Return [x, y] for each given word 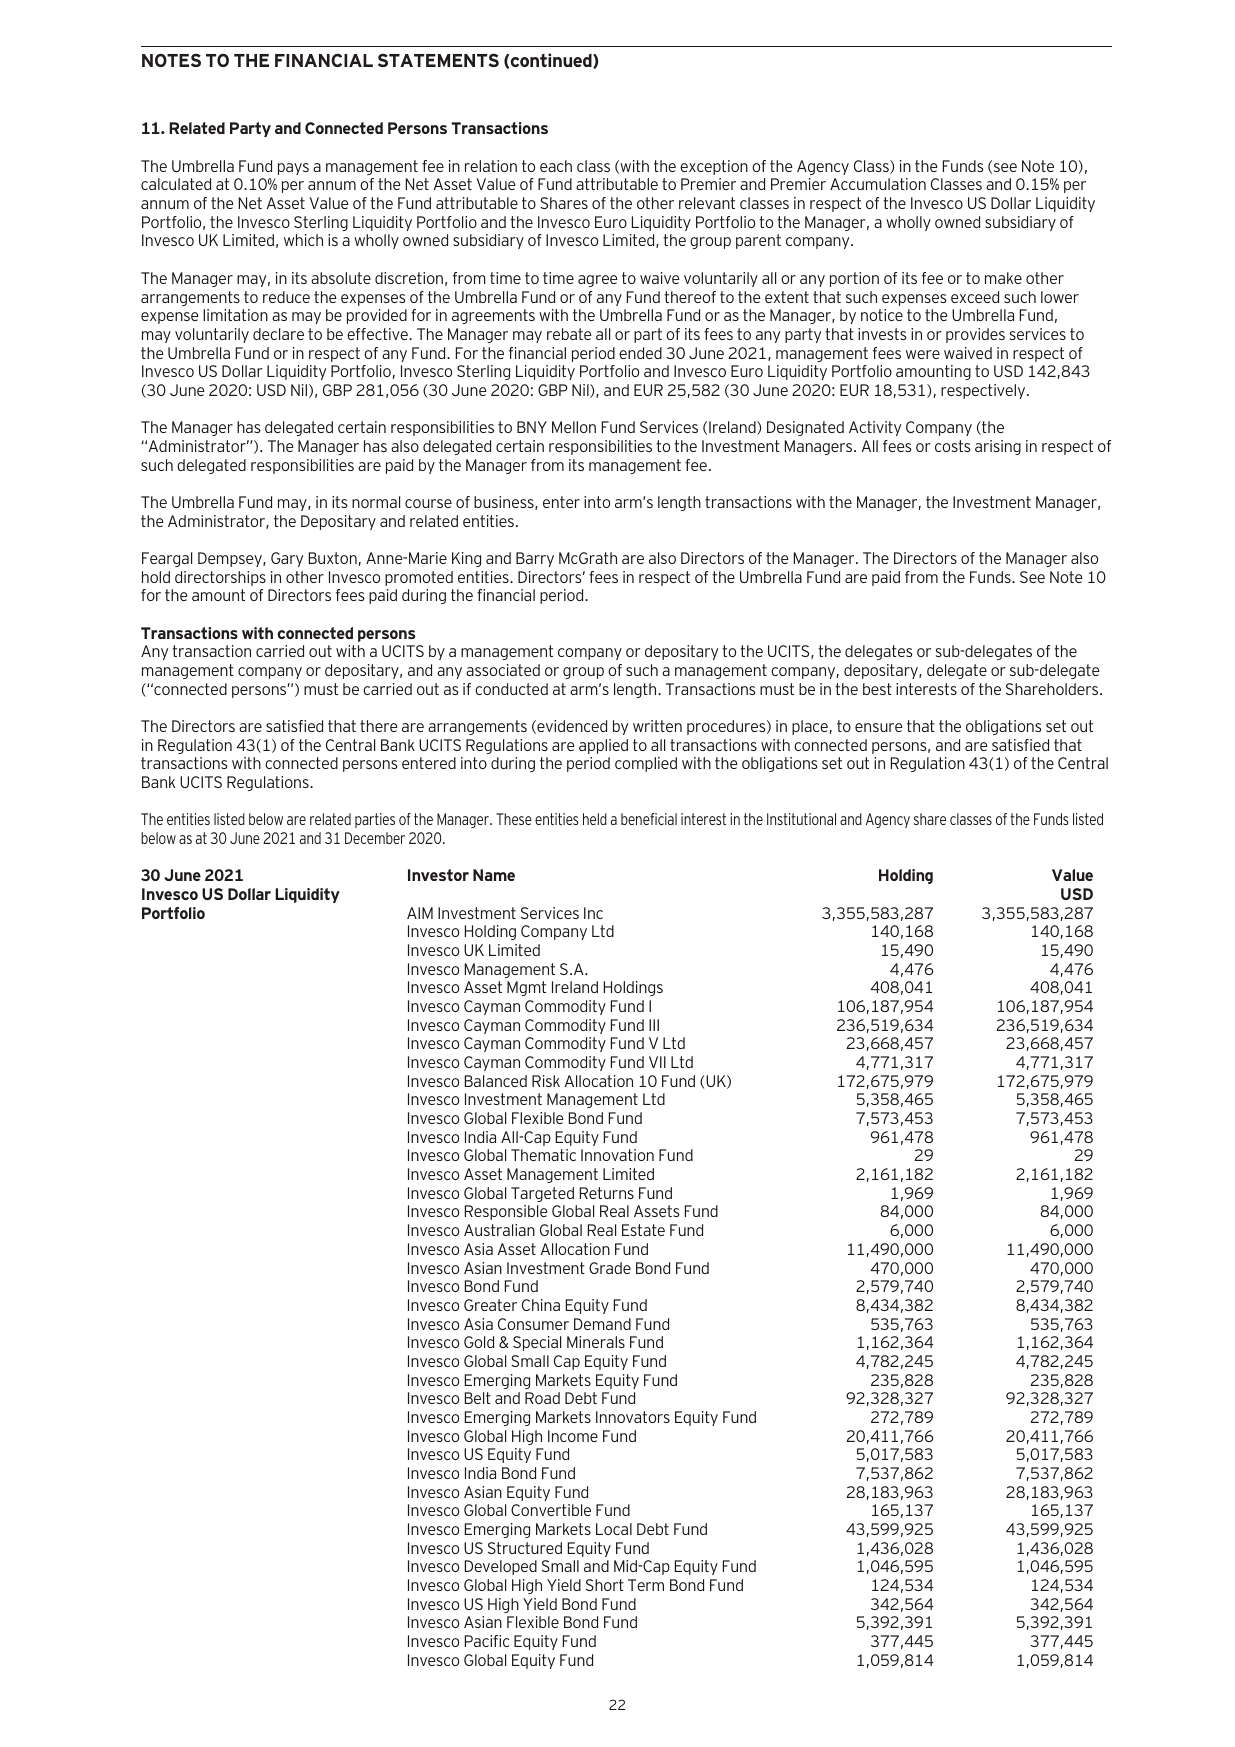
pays [293, 169]
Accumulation [878, 184]
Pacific [487, 1641]
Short [605, 1585]
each [556, 166]
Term [646, 1585]
